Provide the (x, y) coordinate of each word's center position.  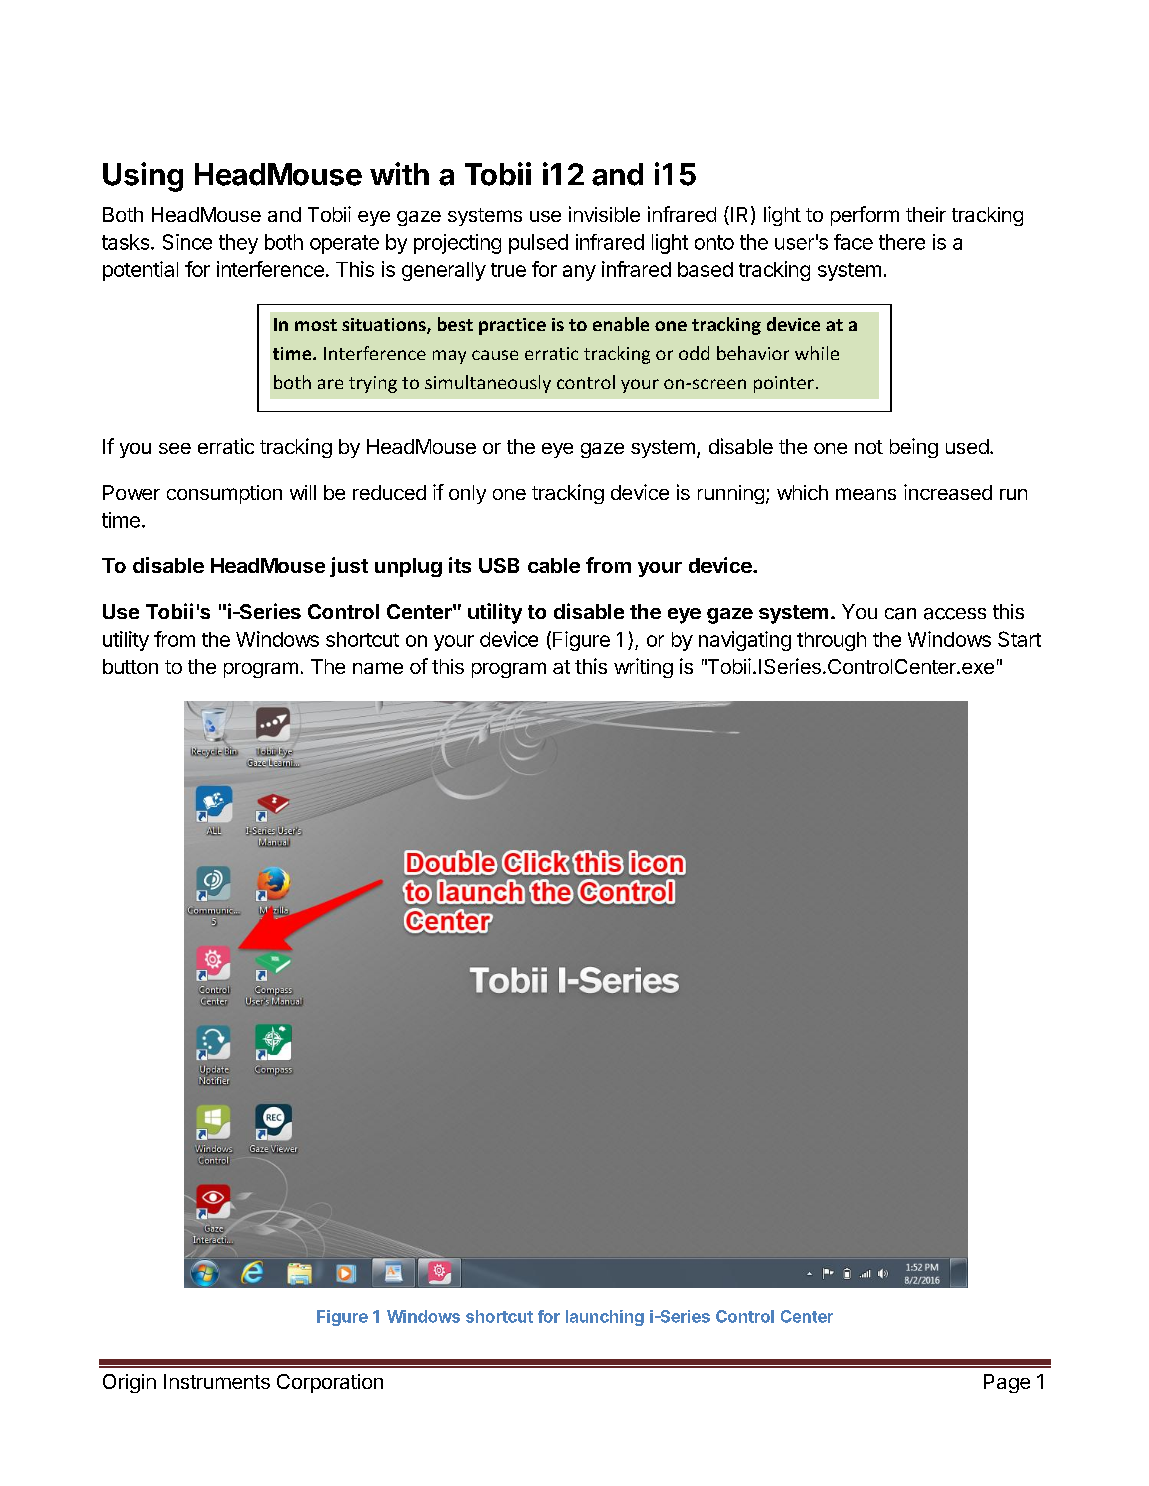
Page (1007, 1383)
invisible (604, 214)
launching (605, 1318)
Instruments (217, 1381)
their (926, 214)
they (238, 244)
